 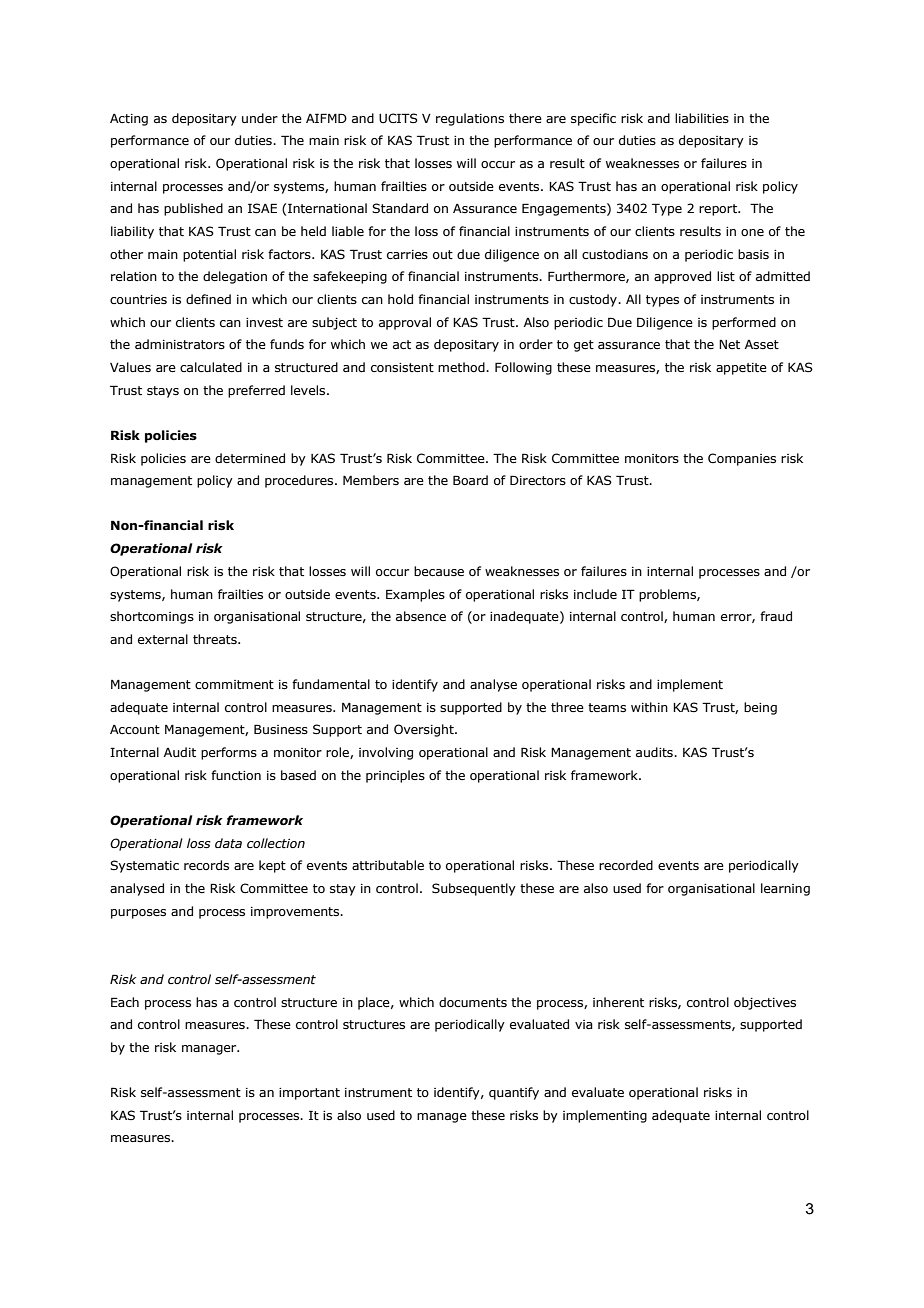 I want to click on calculated, so click(x=211, y=367).
